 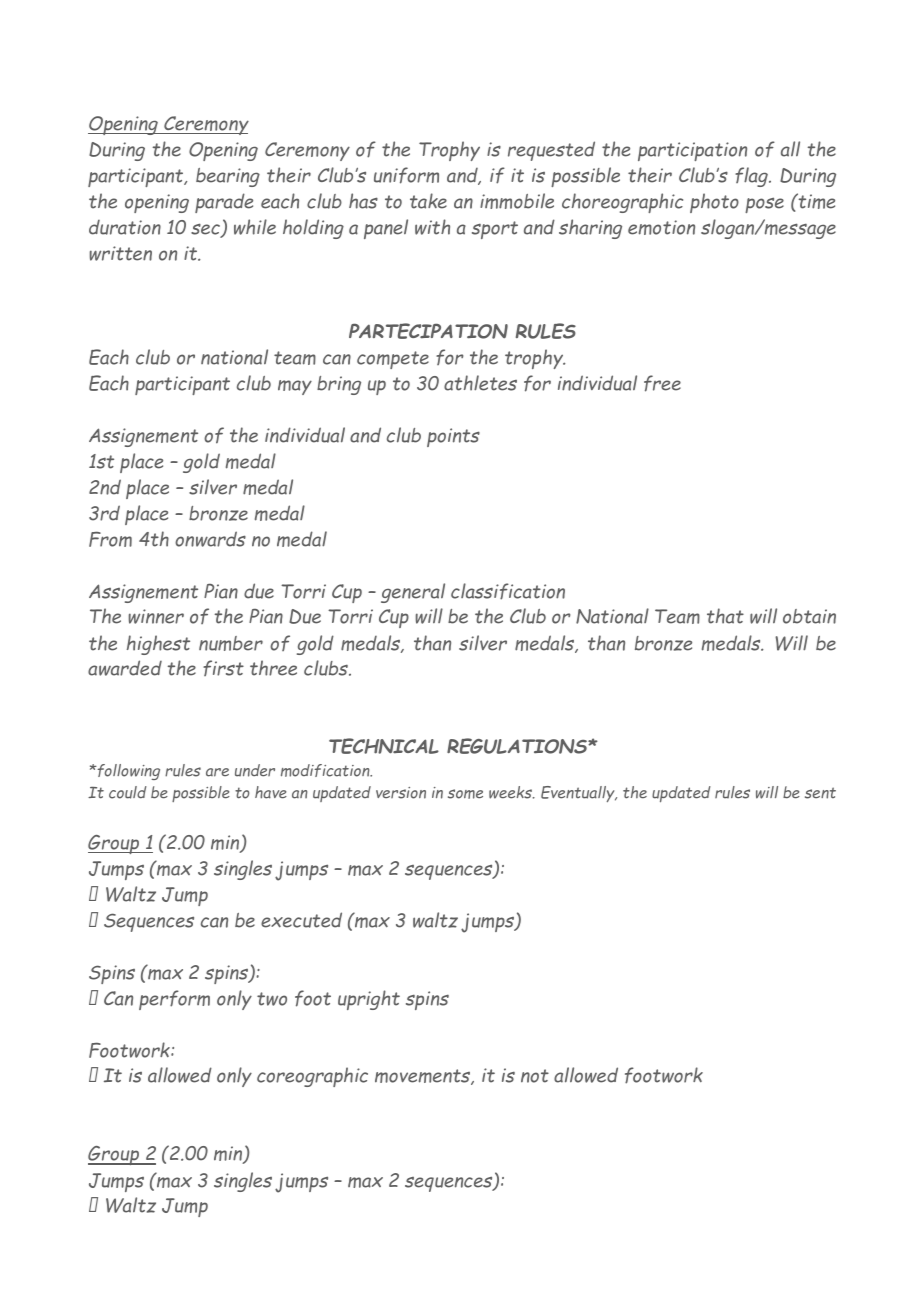 What do you see at coordinates (508, 591) in the screenshot?
I see `classification` at bounding box center [508, 591].
